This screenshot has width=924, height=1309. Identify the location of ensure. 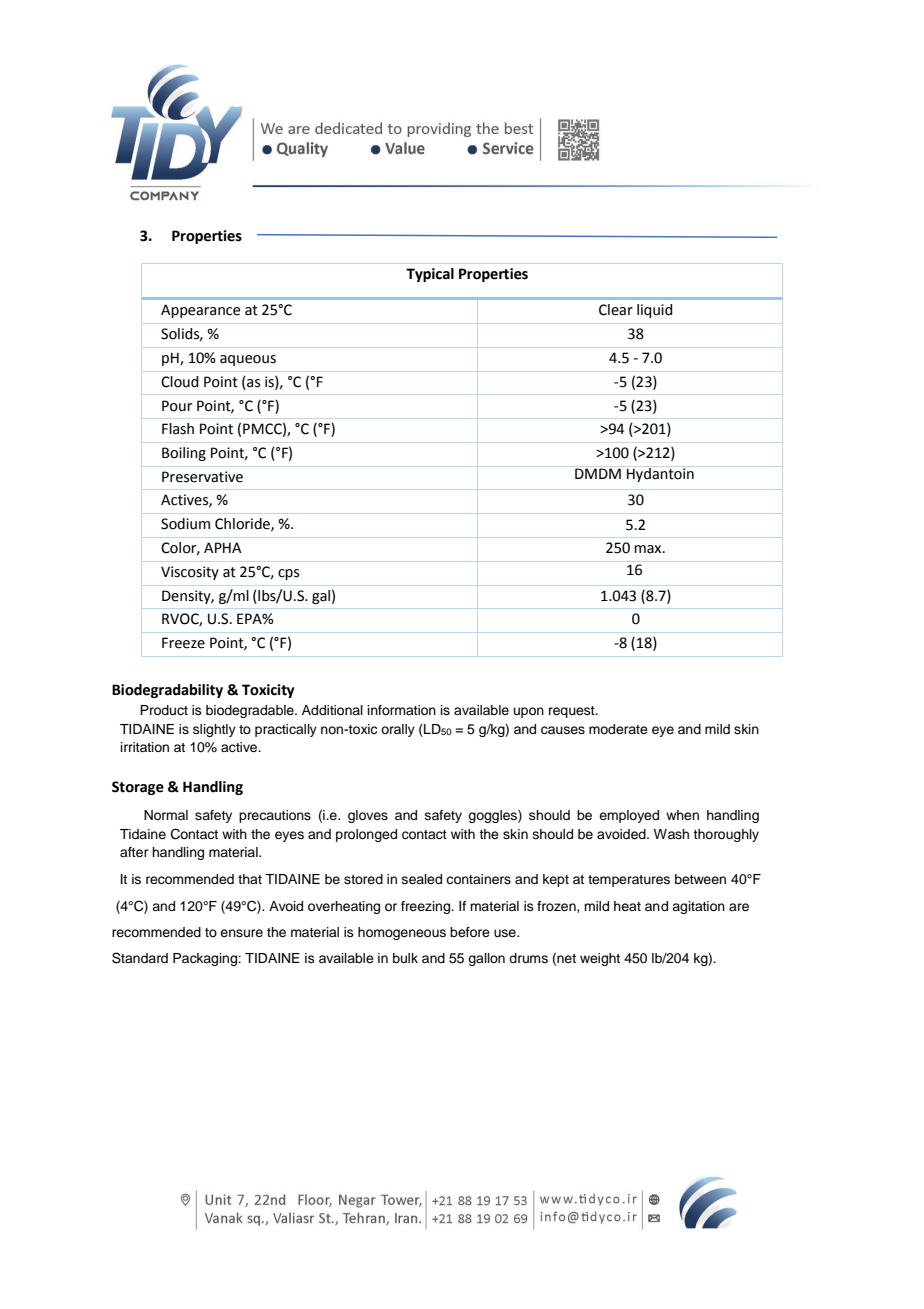
(241, 933).
